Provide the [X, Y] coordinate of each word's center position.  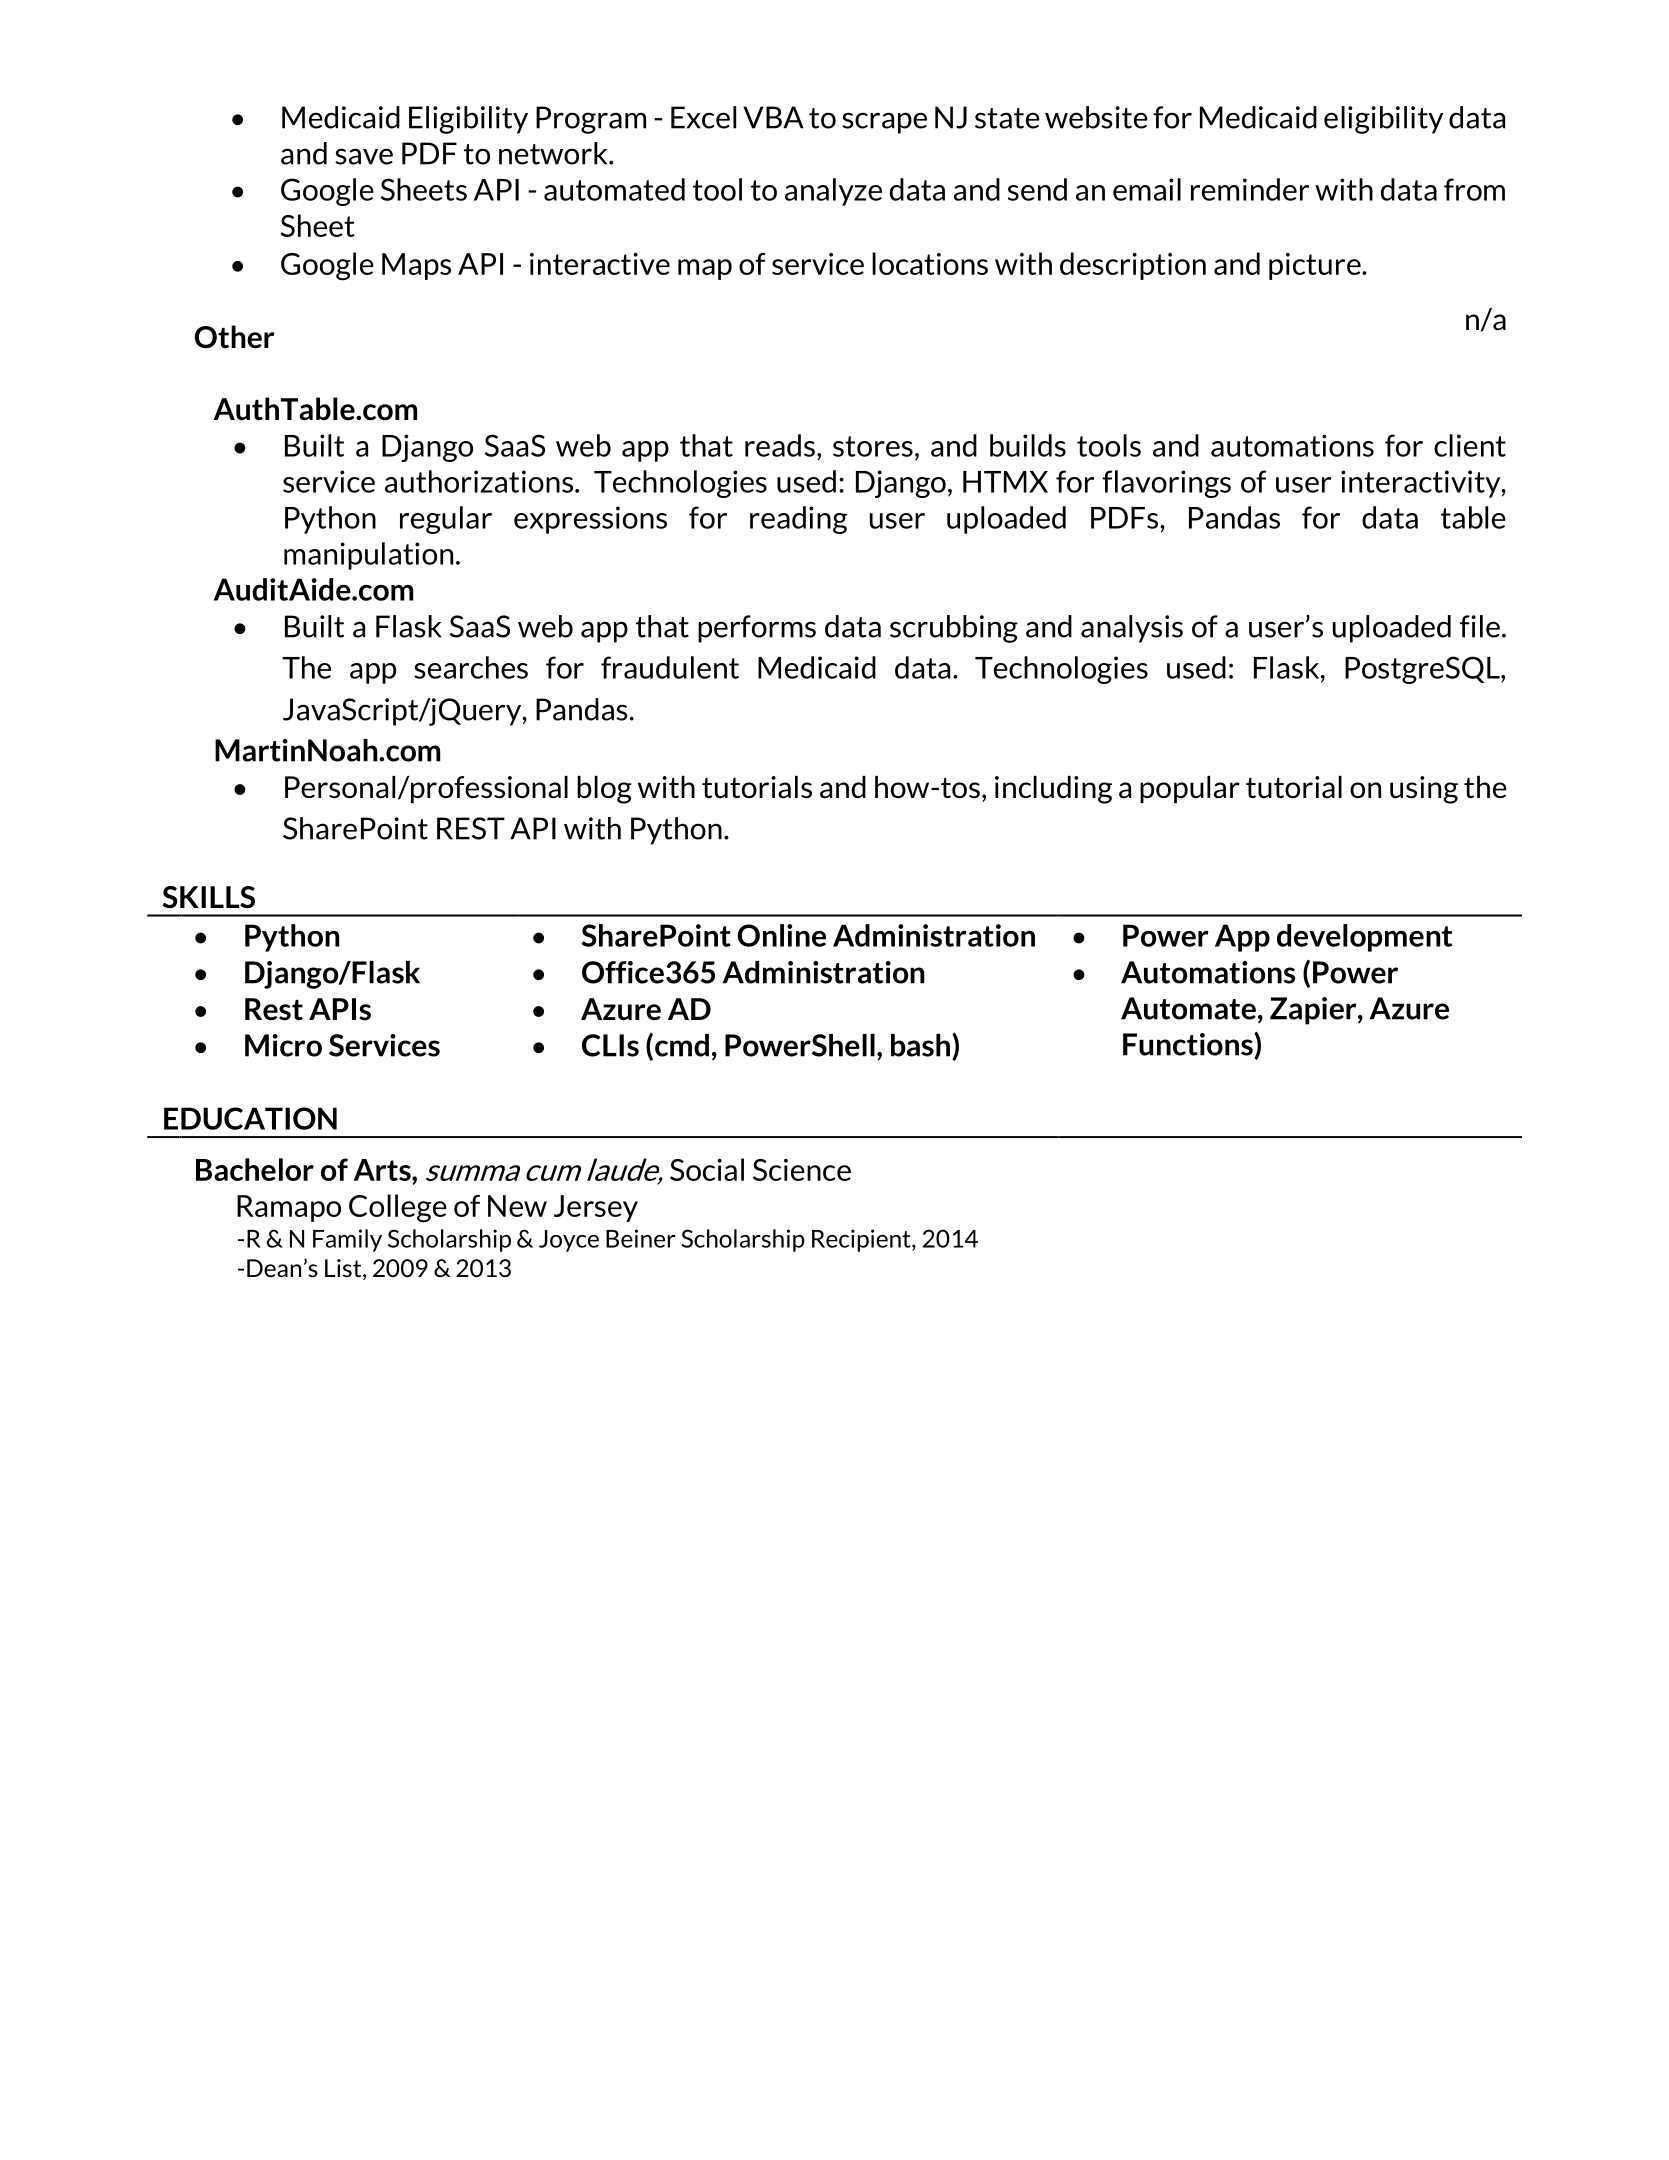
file [1480, 626]
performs [757, 629]
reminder [1250, 189]
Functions [1189, 1044]
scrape [884, 123]
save [364, 156]
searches [471, 667]
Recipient [862, 1240]
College [398, 1208]
